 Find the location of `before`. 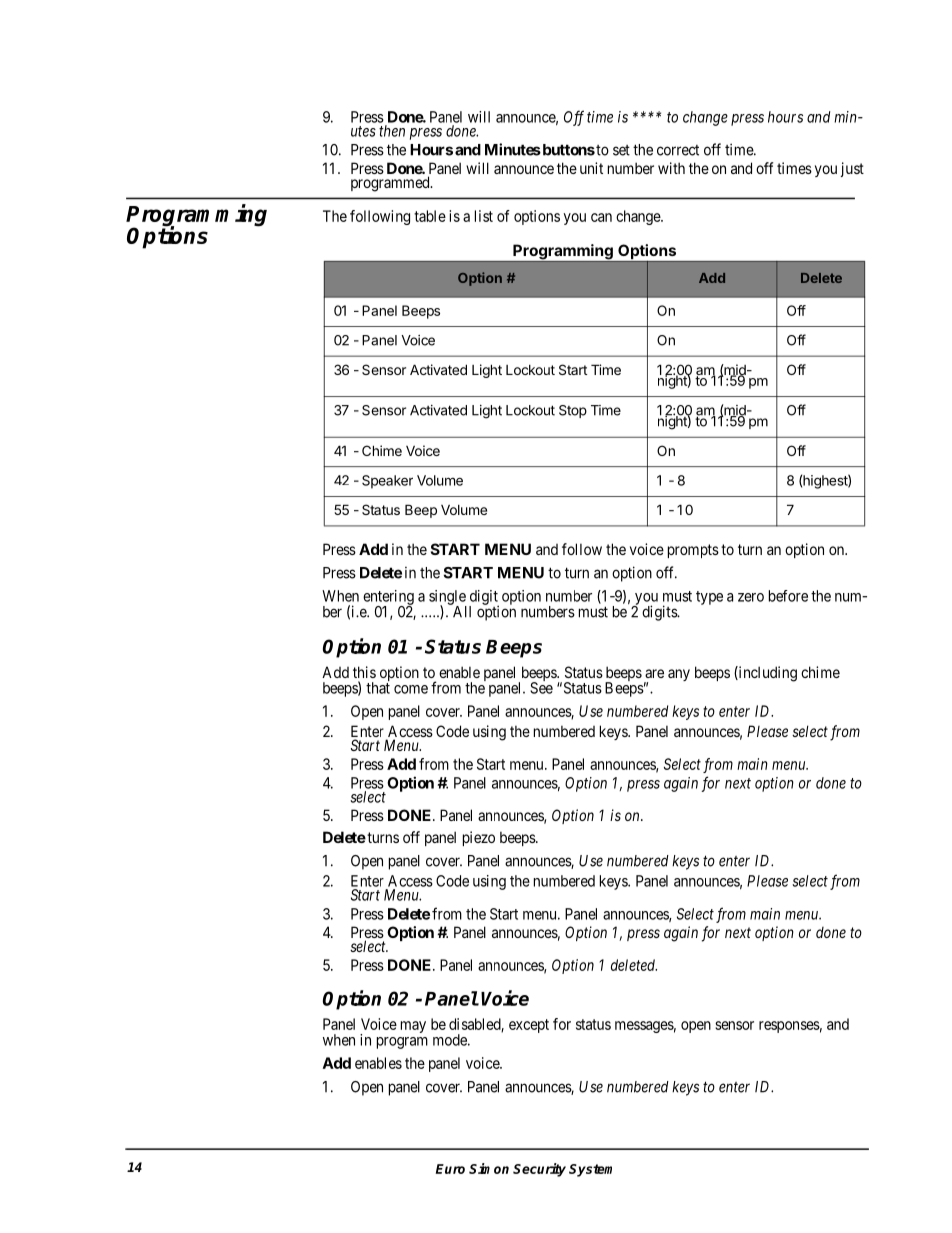

before is located at coordinates (788, 596).
